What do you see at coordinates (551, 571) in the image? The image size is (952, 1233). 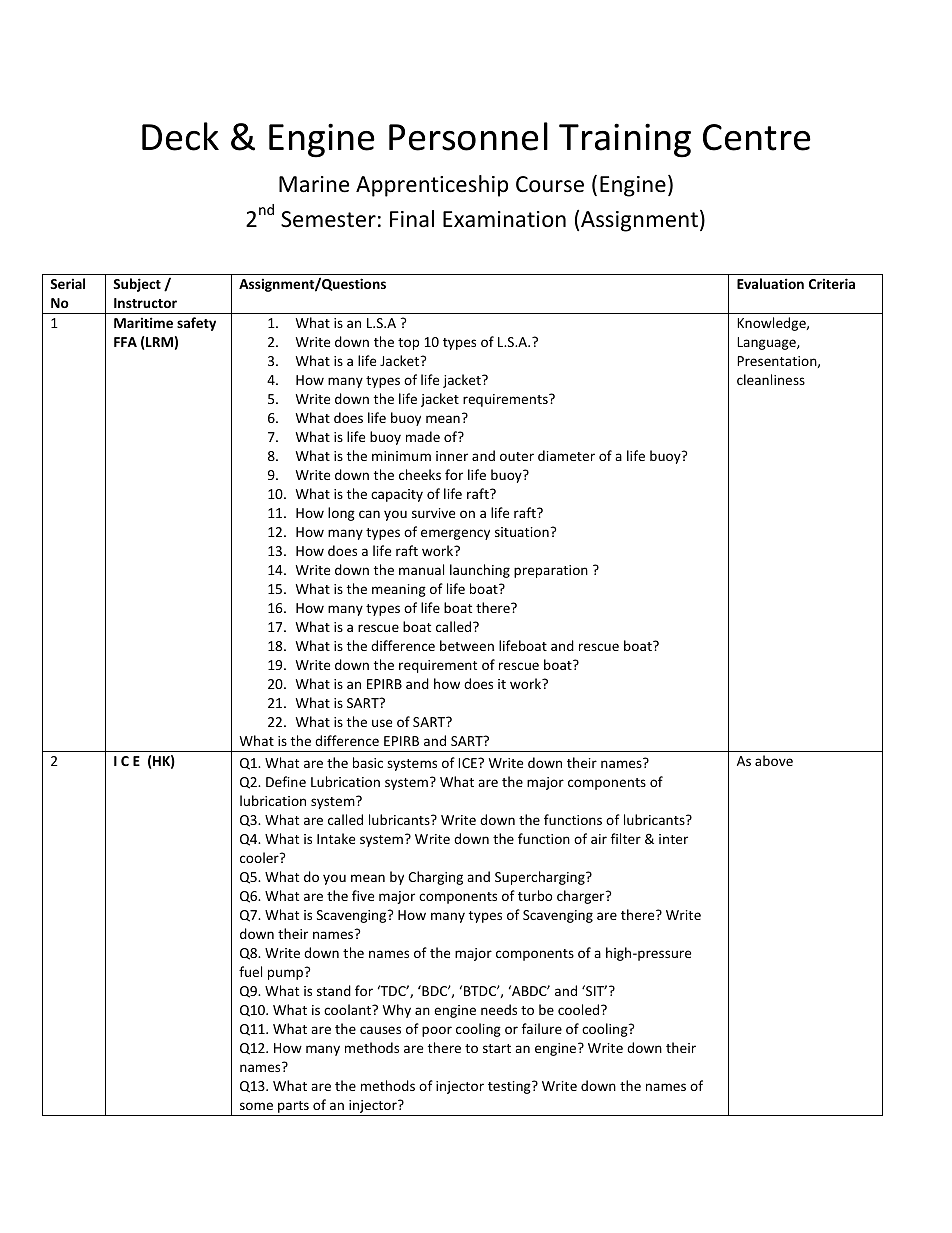 I see `preparation` at bounding box center [551, 571].
